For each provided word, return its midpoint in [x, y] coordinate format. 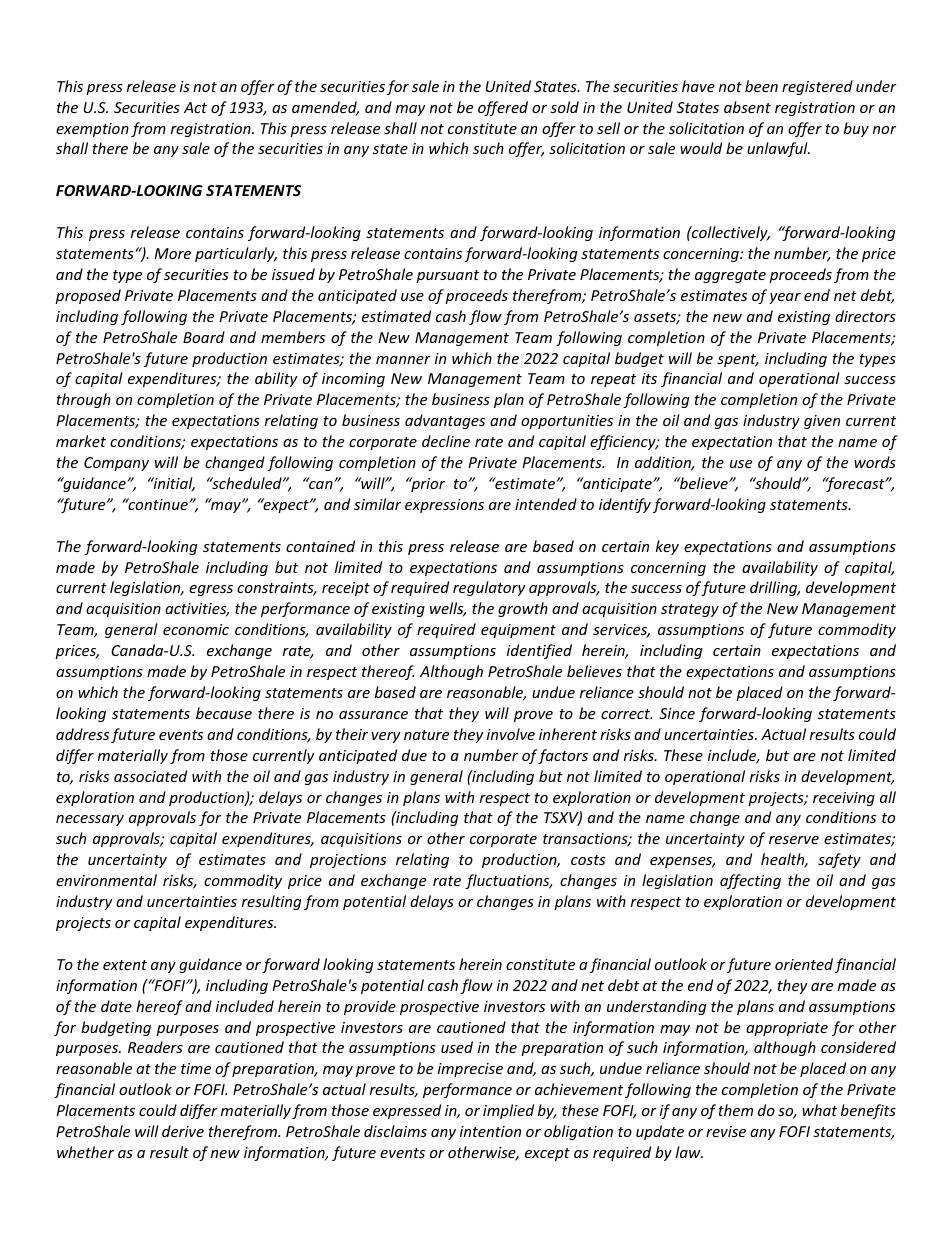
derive [183, 1131]
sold [564, 107]
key [667, 547]
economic [196, 629]
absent [747, 107]
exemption [92, 130]
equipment [518, 631]
